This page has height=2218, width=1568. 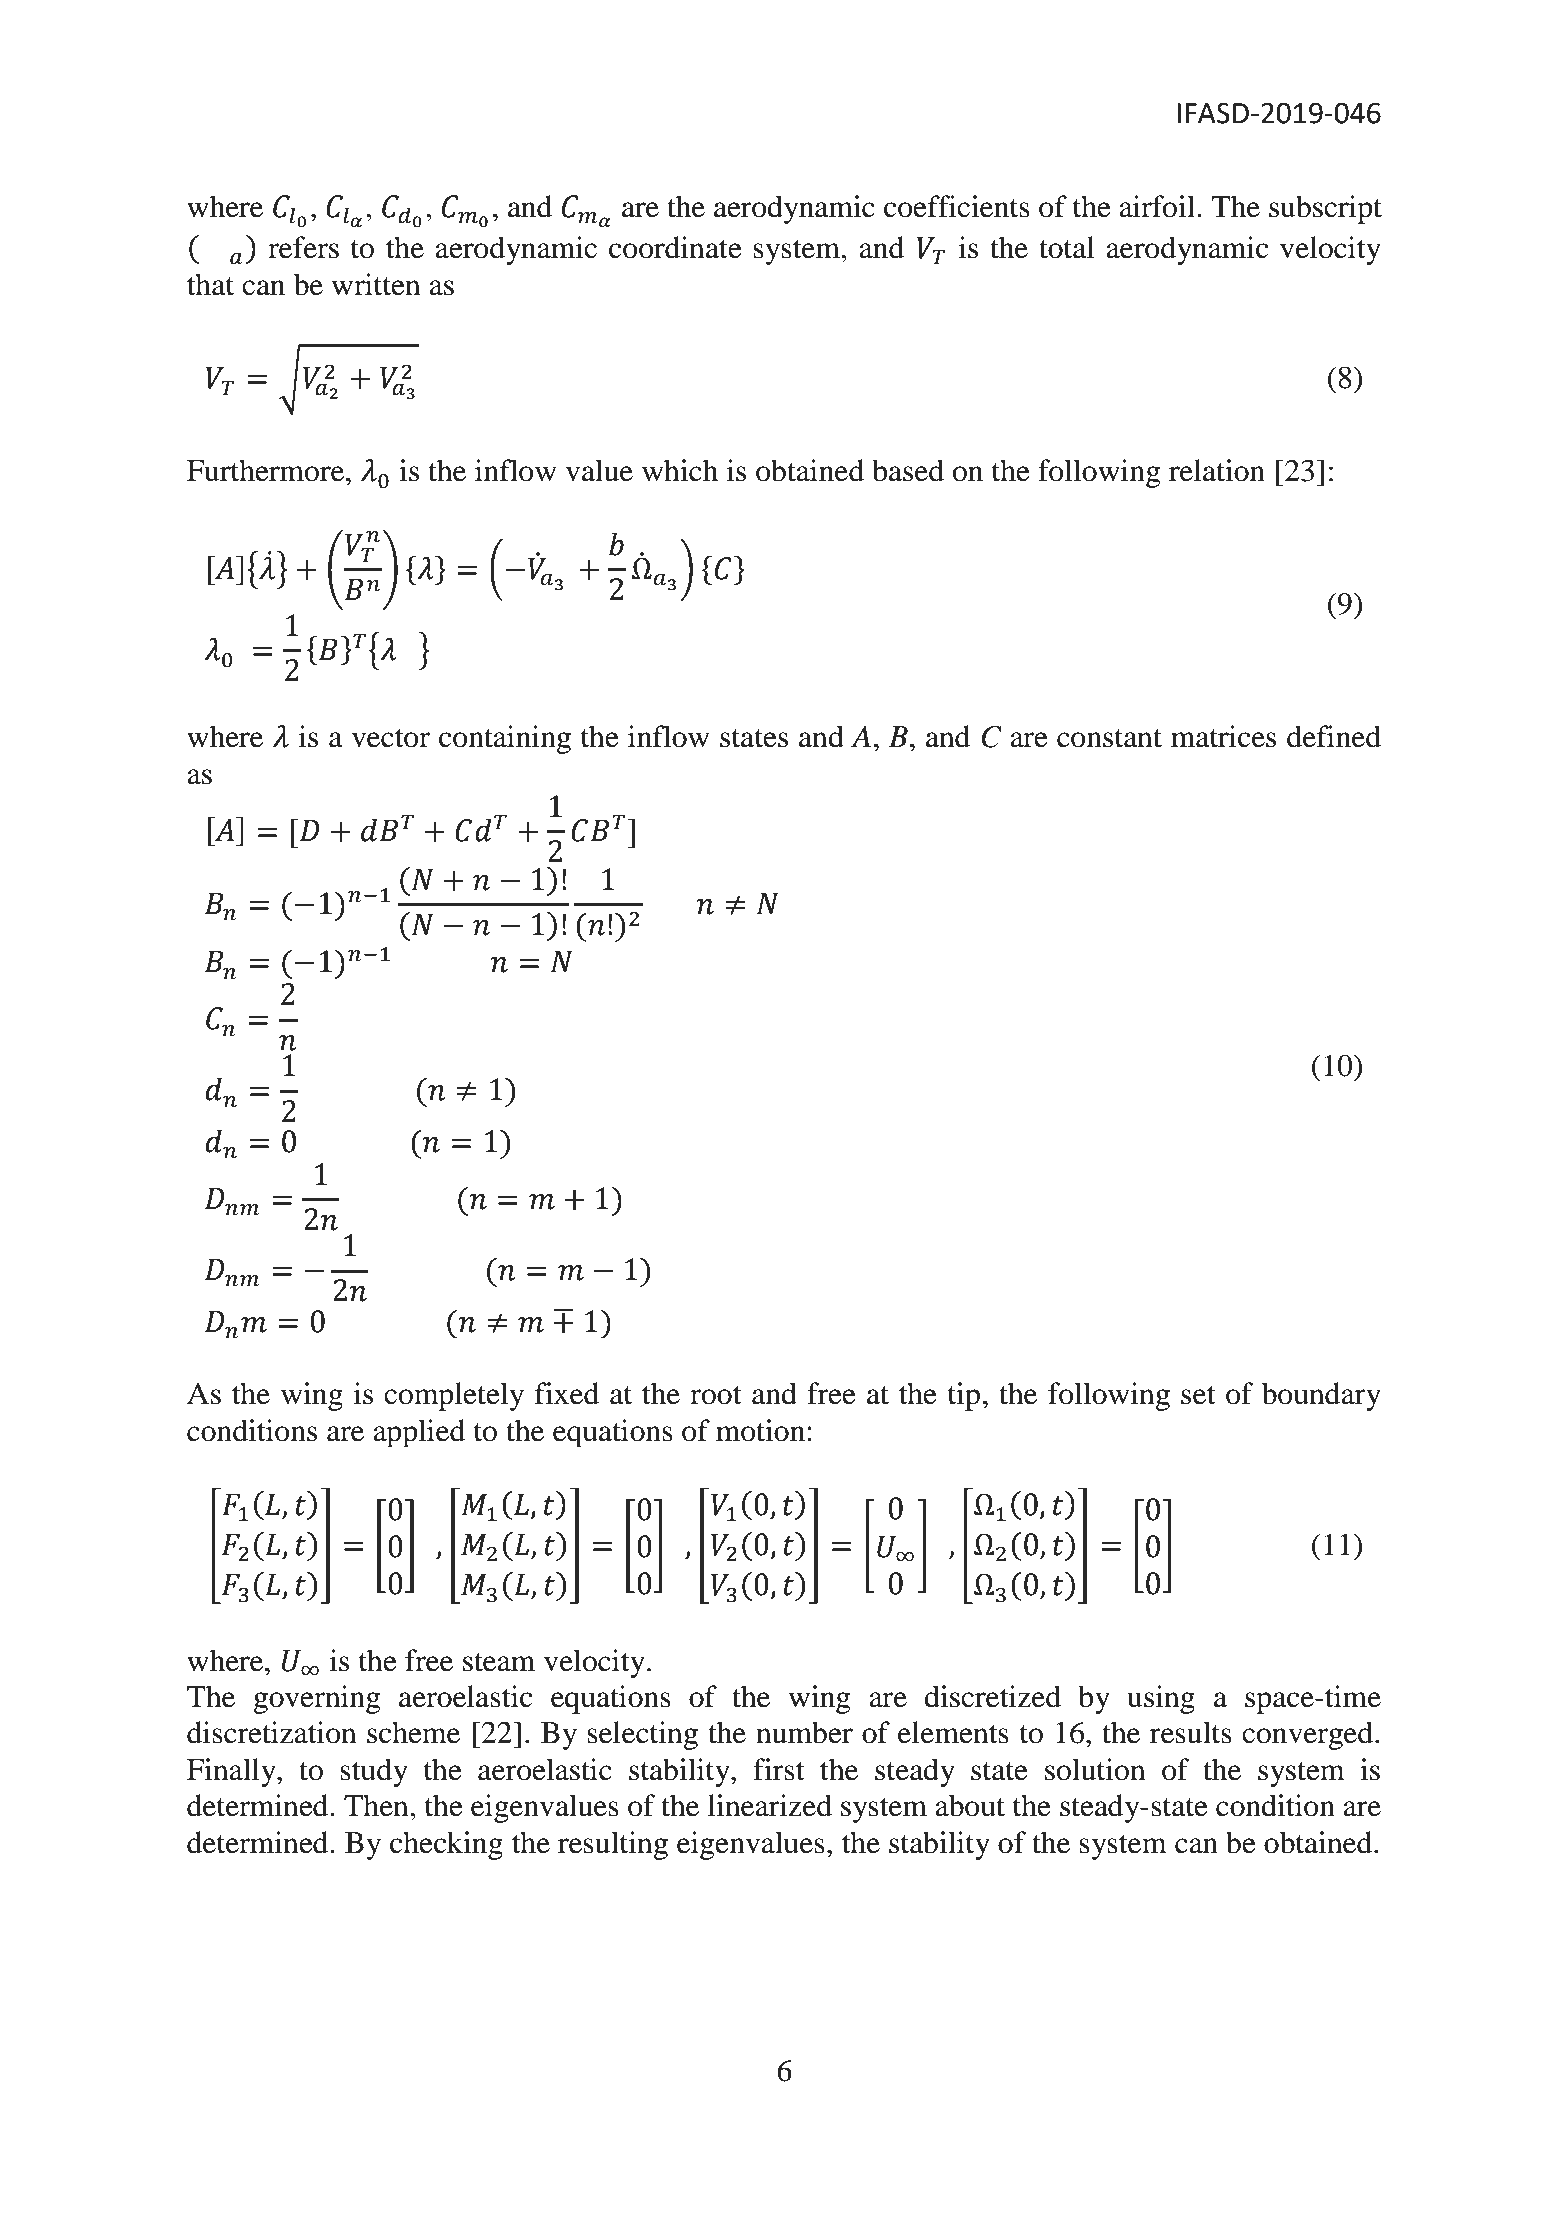 What do you see at coordinates (303, 247) in the page?
I see `refers` at bounding box center [303, 247].
